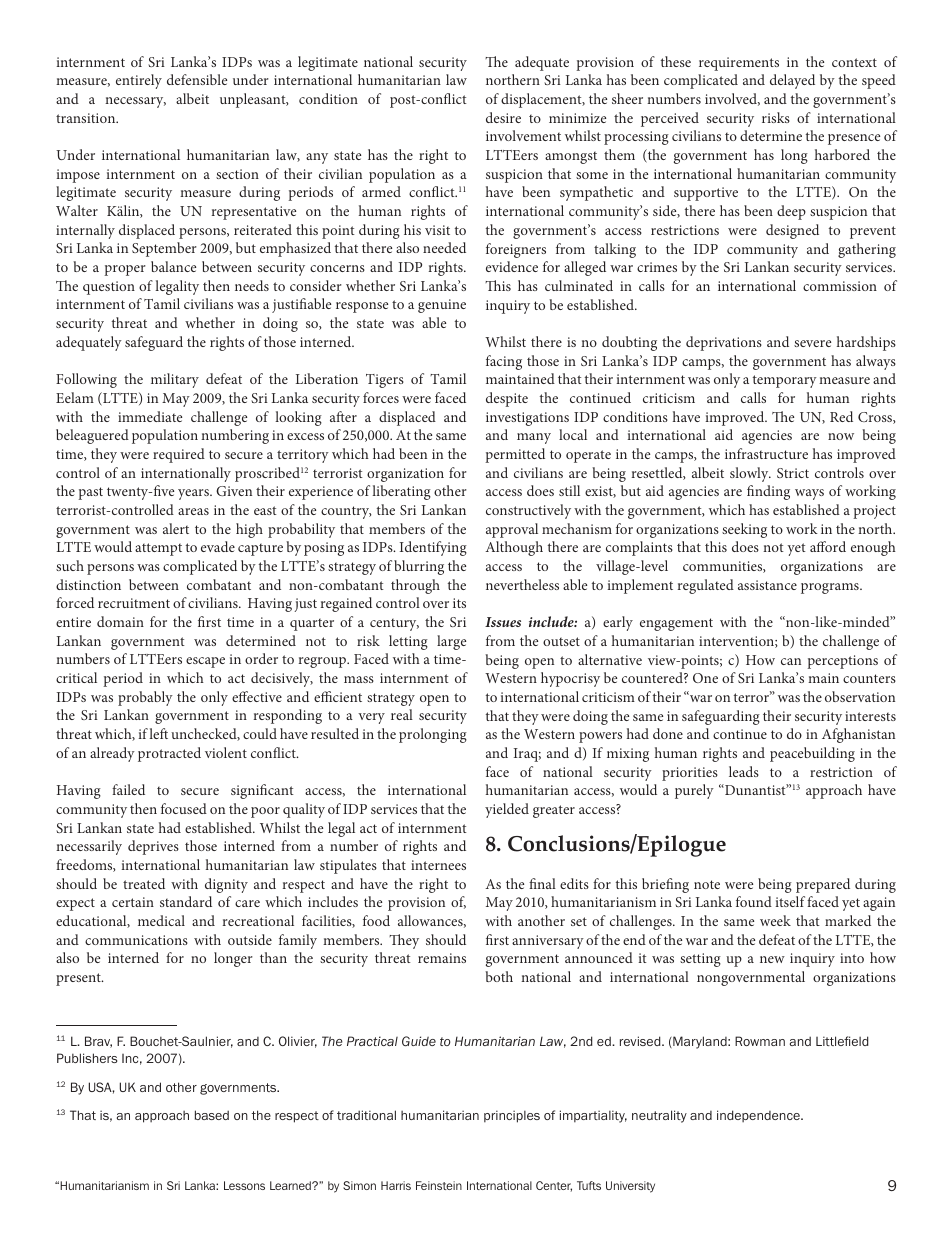 The width and height of the screenshot is (952, 1233). Describe the element at coordinates (212, 1115) in the screenshot. I see `based` at that location.
